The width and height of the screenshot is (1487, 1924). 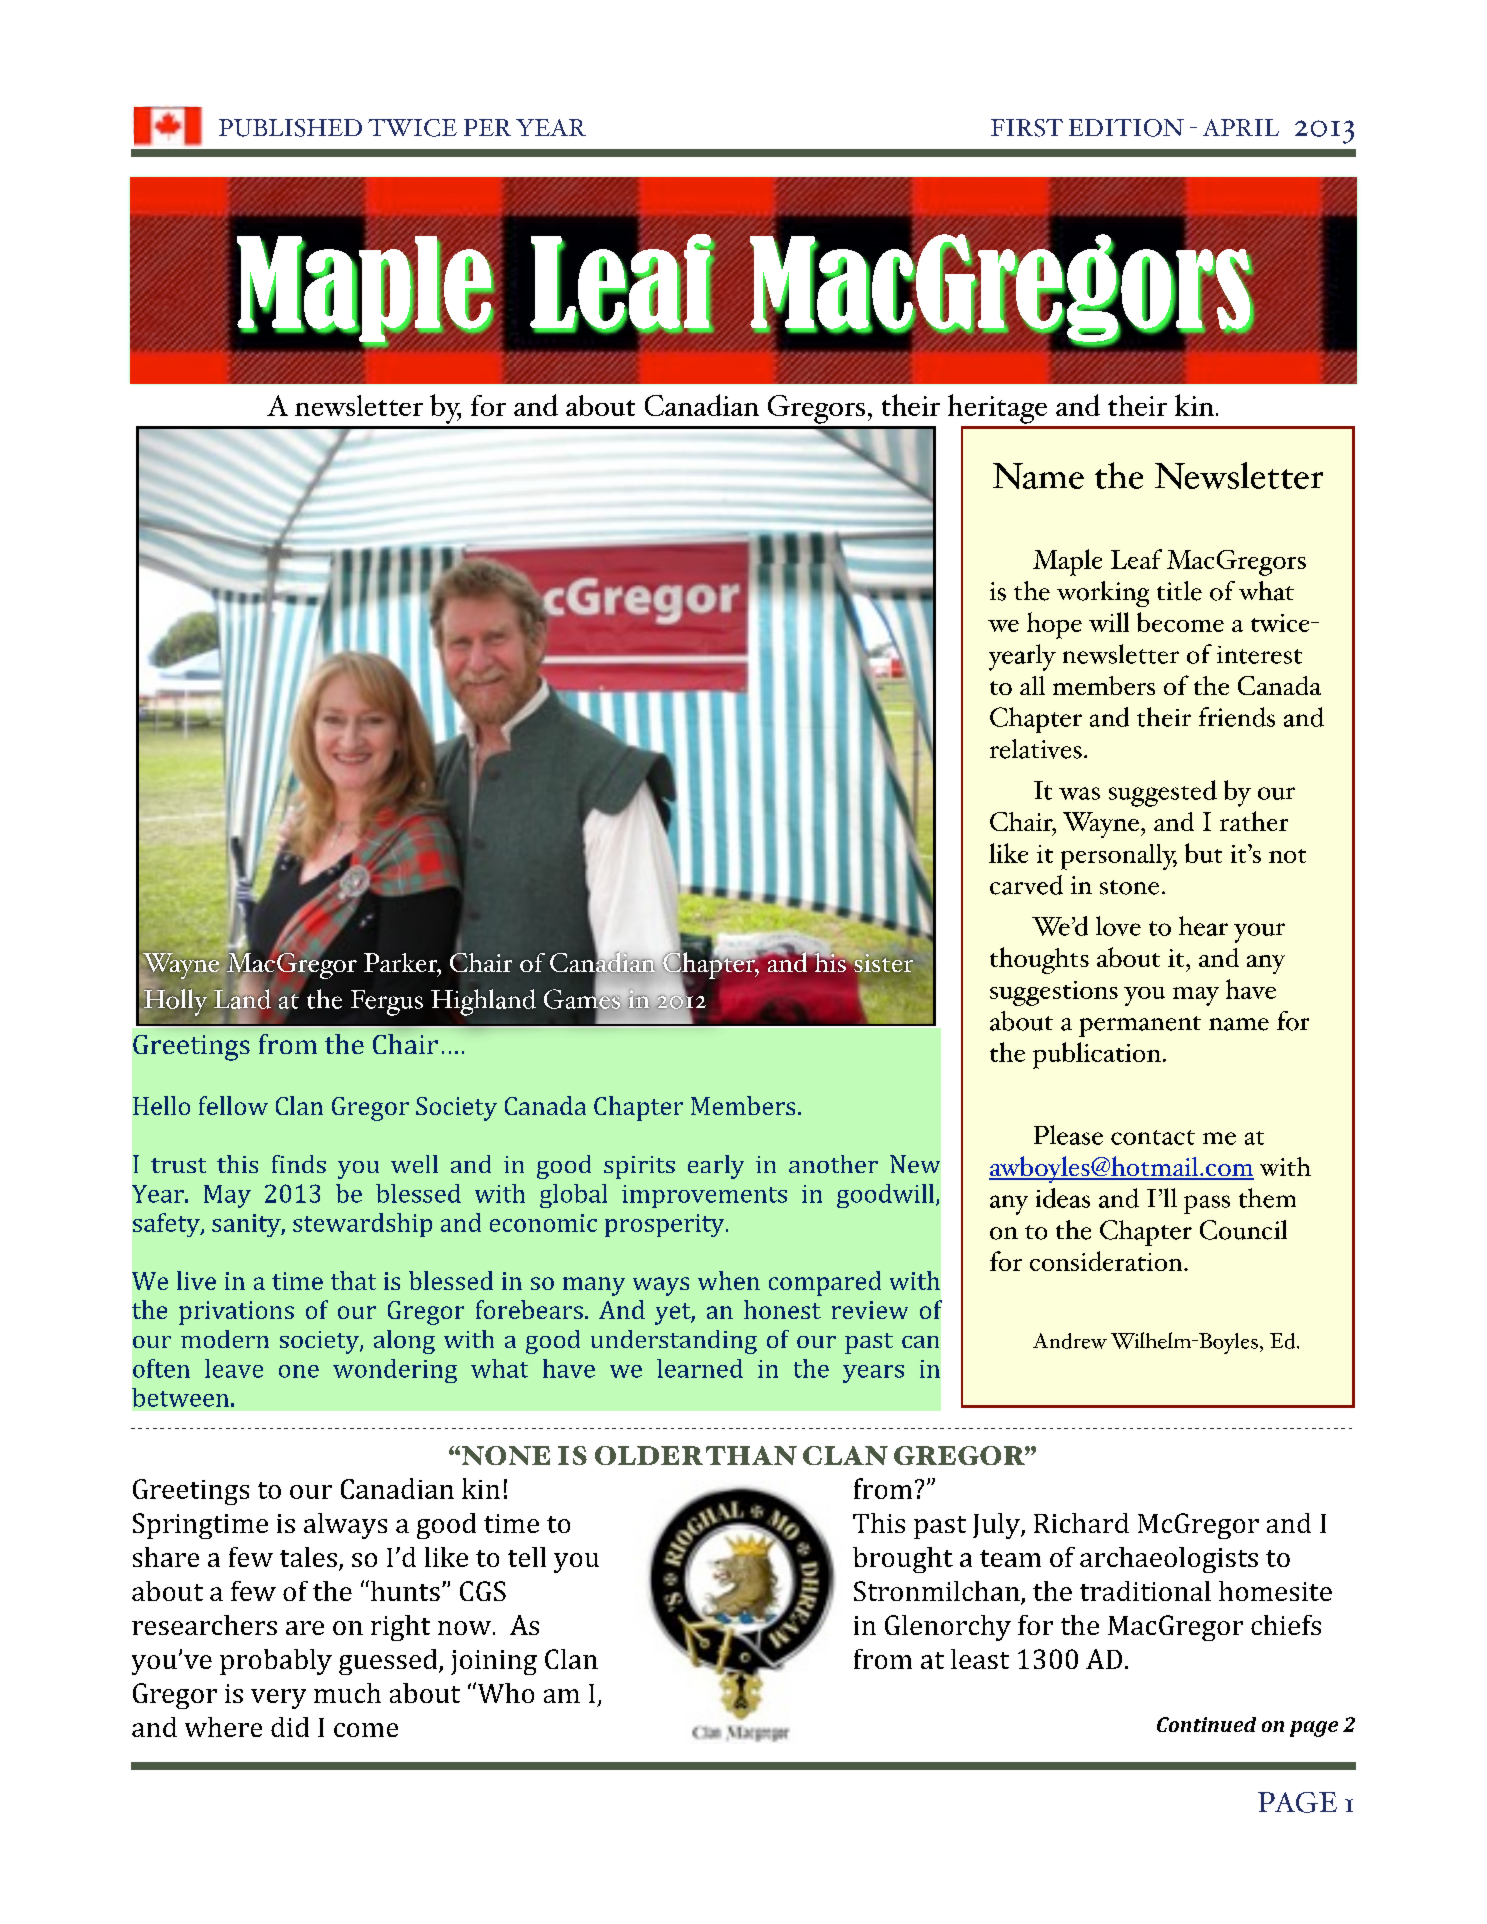 I want to click on Fergus, so click(x=387, y=1003).
